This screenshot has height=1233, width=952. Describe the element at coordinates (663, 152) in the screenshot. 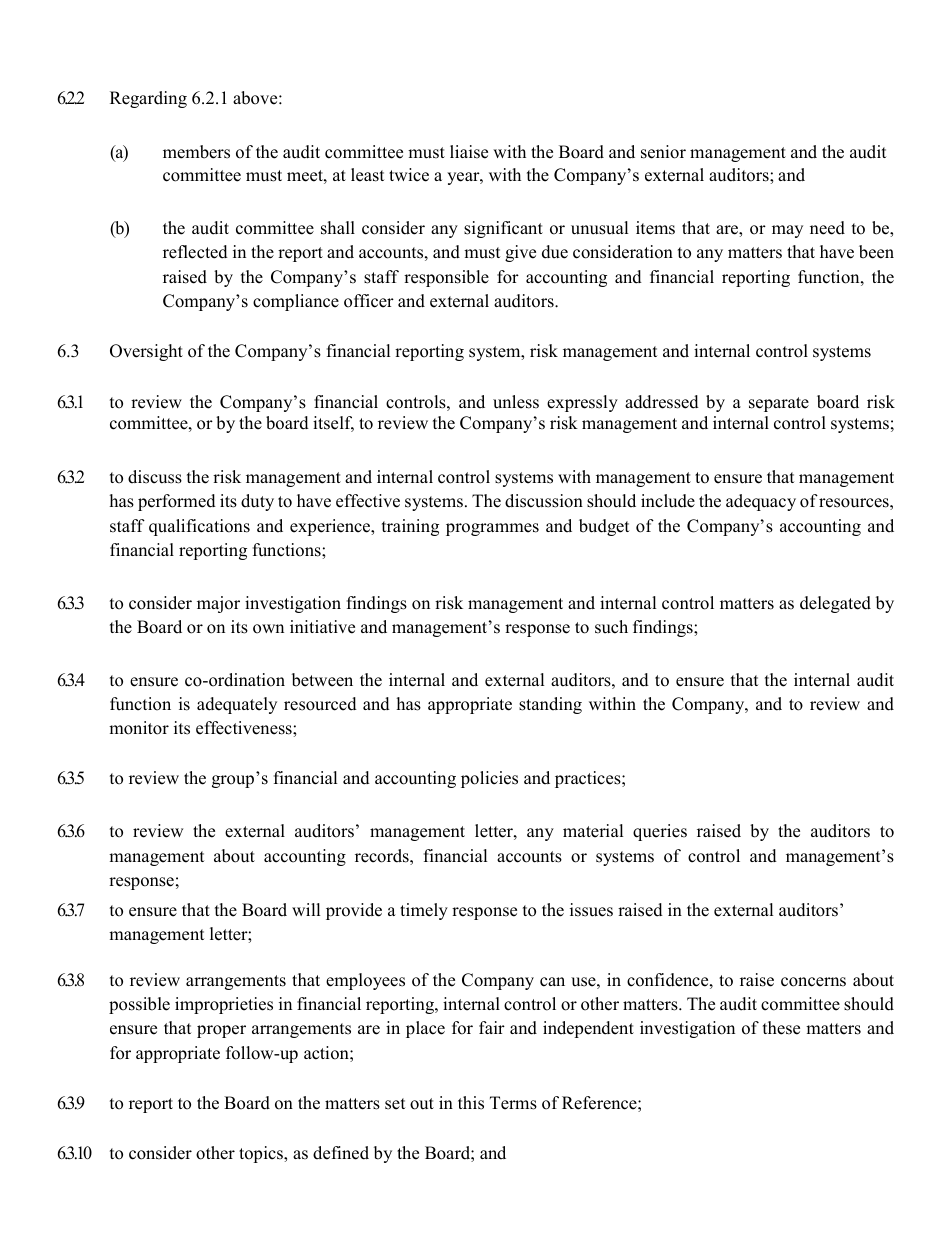

I see `senior` at that location.
